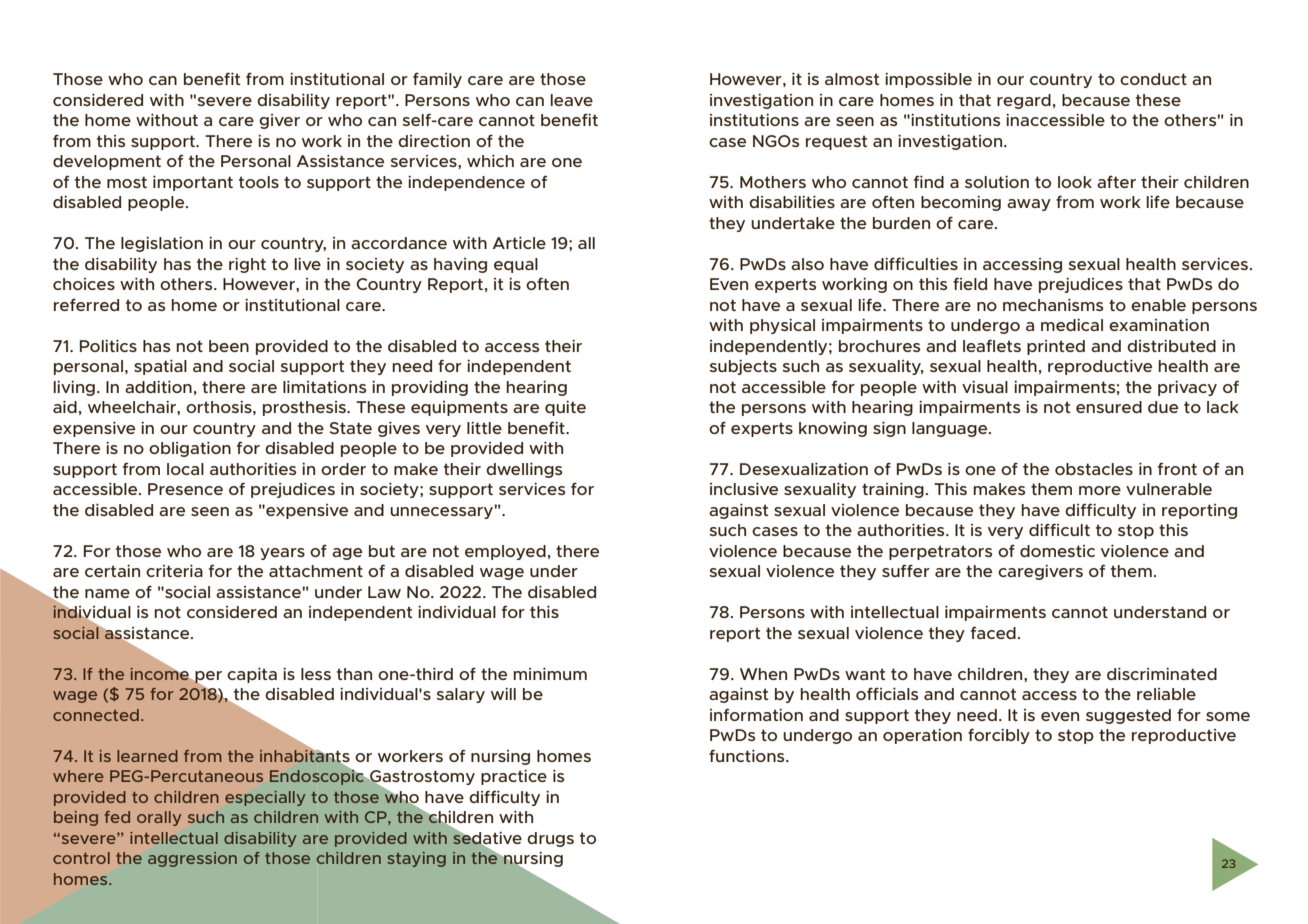 This screenshot has height=924, width=1308. Describe the element at coordinates (744, 488) in the screenshot. I see `inclusive` at that location.
